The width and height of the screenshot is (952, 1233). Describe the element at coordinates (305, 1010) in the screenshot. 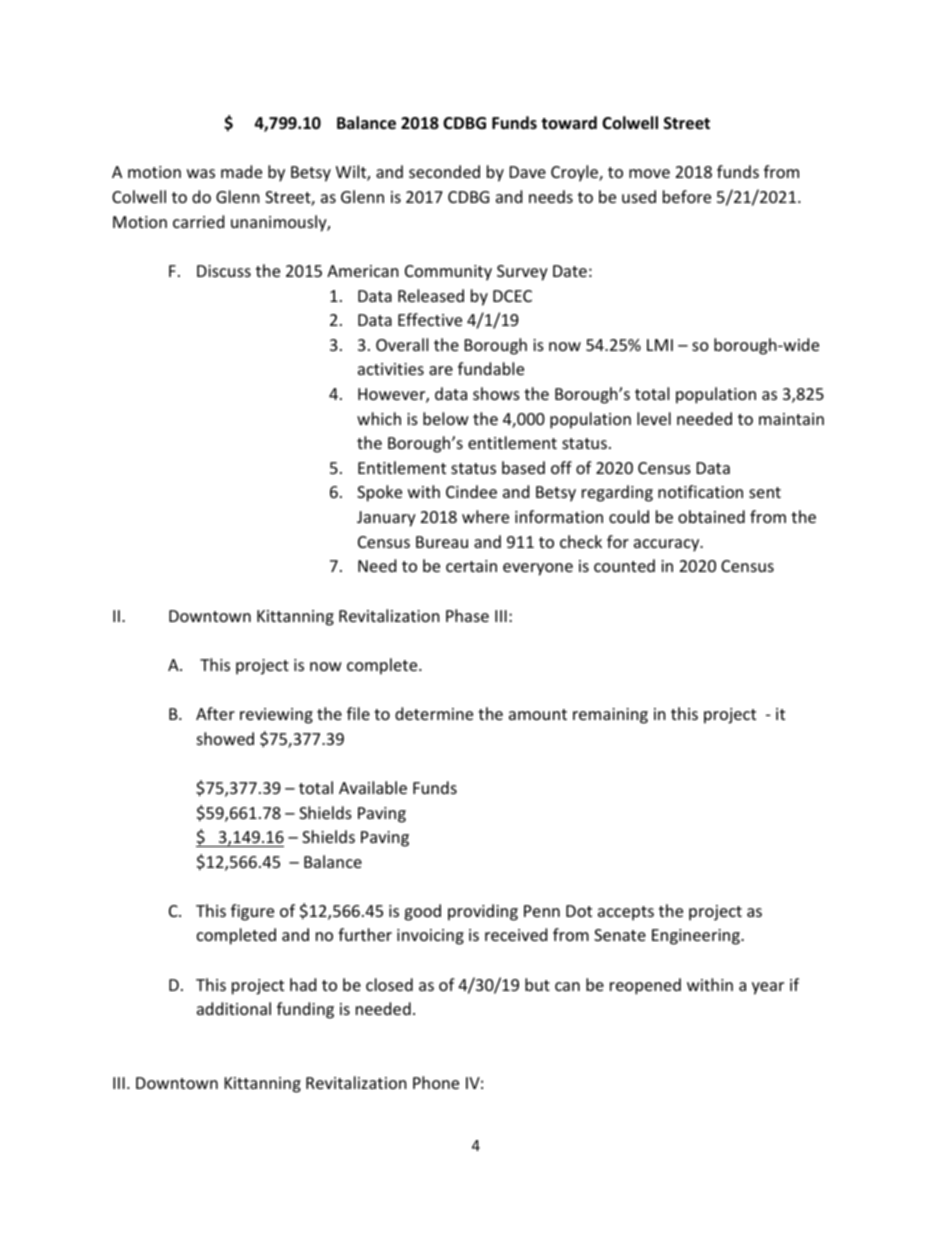

I see `funding` at that location.
